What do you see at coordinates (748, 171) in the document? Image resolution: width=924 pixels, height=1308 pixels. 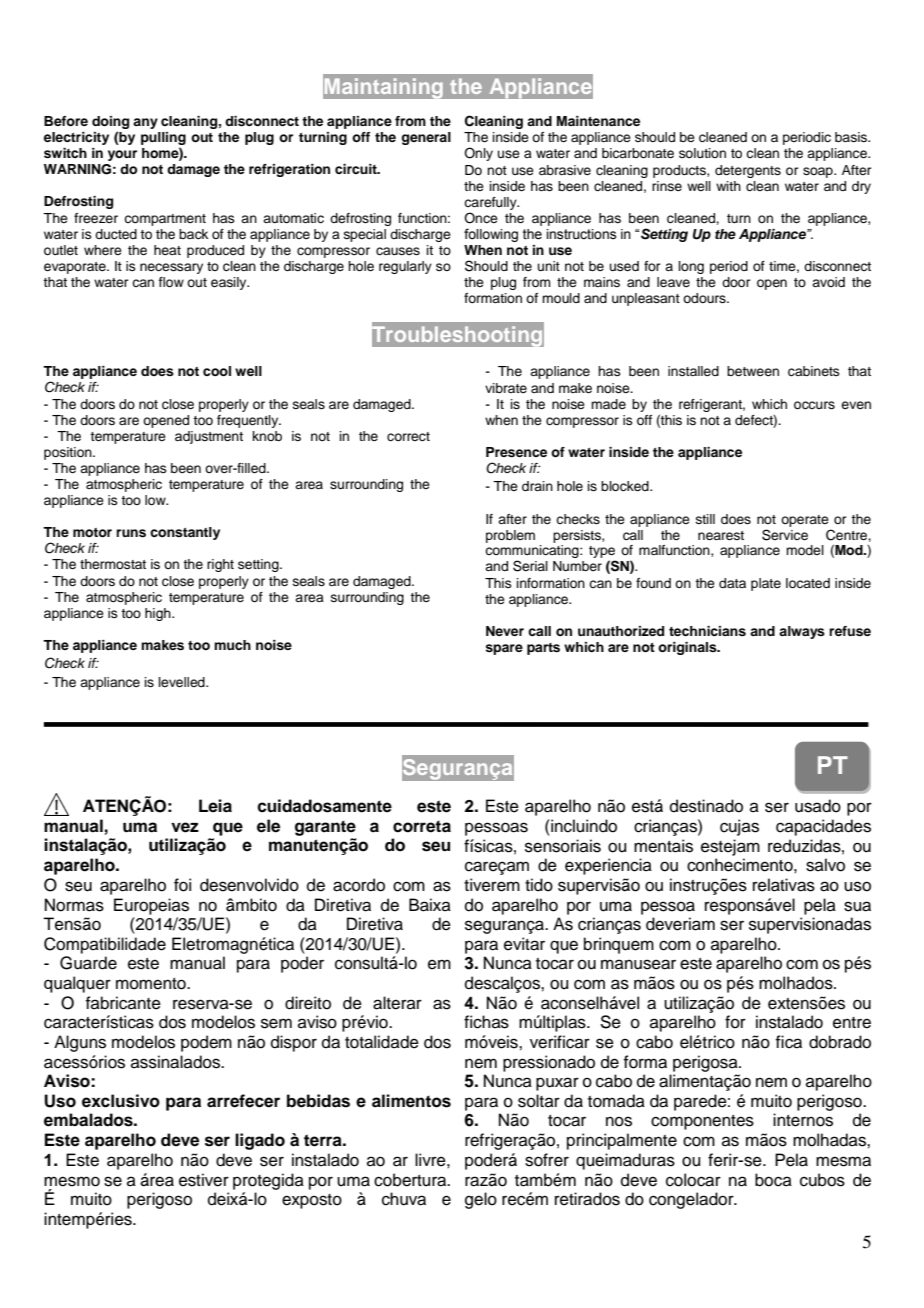 I see `detergents` at bounding box center [748, 171].
